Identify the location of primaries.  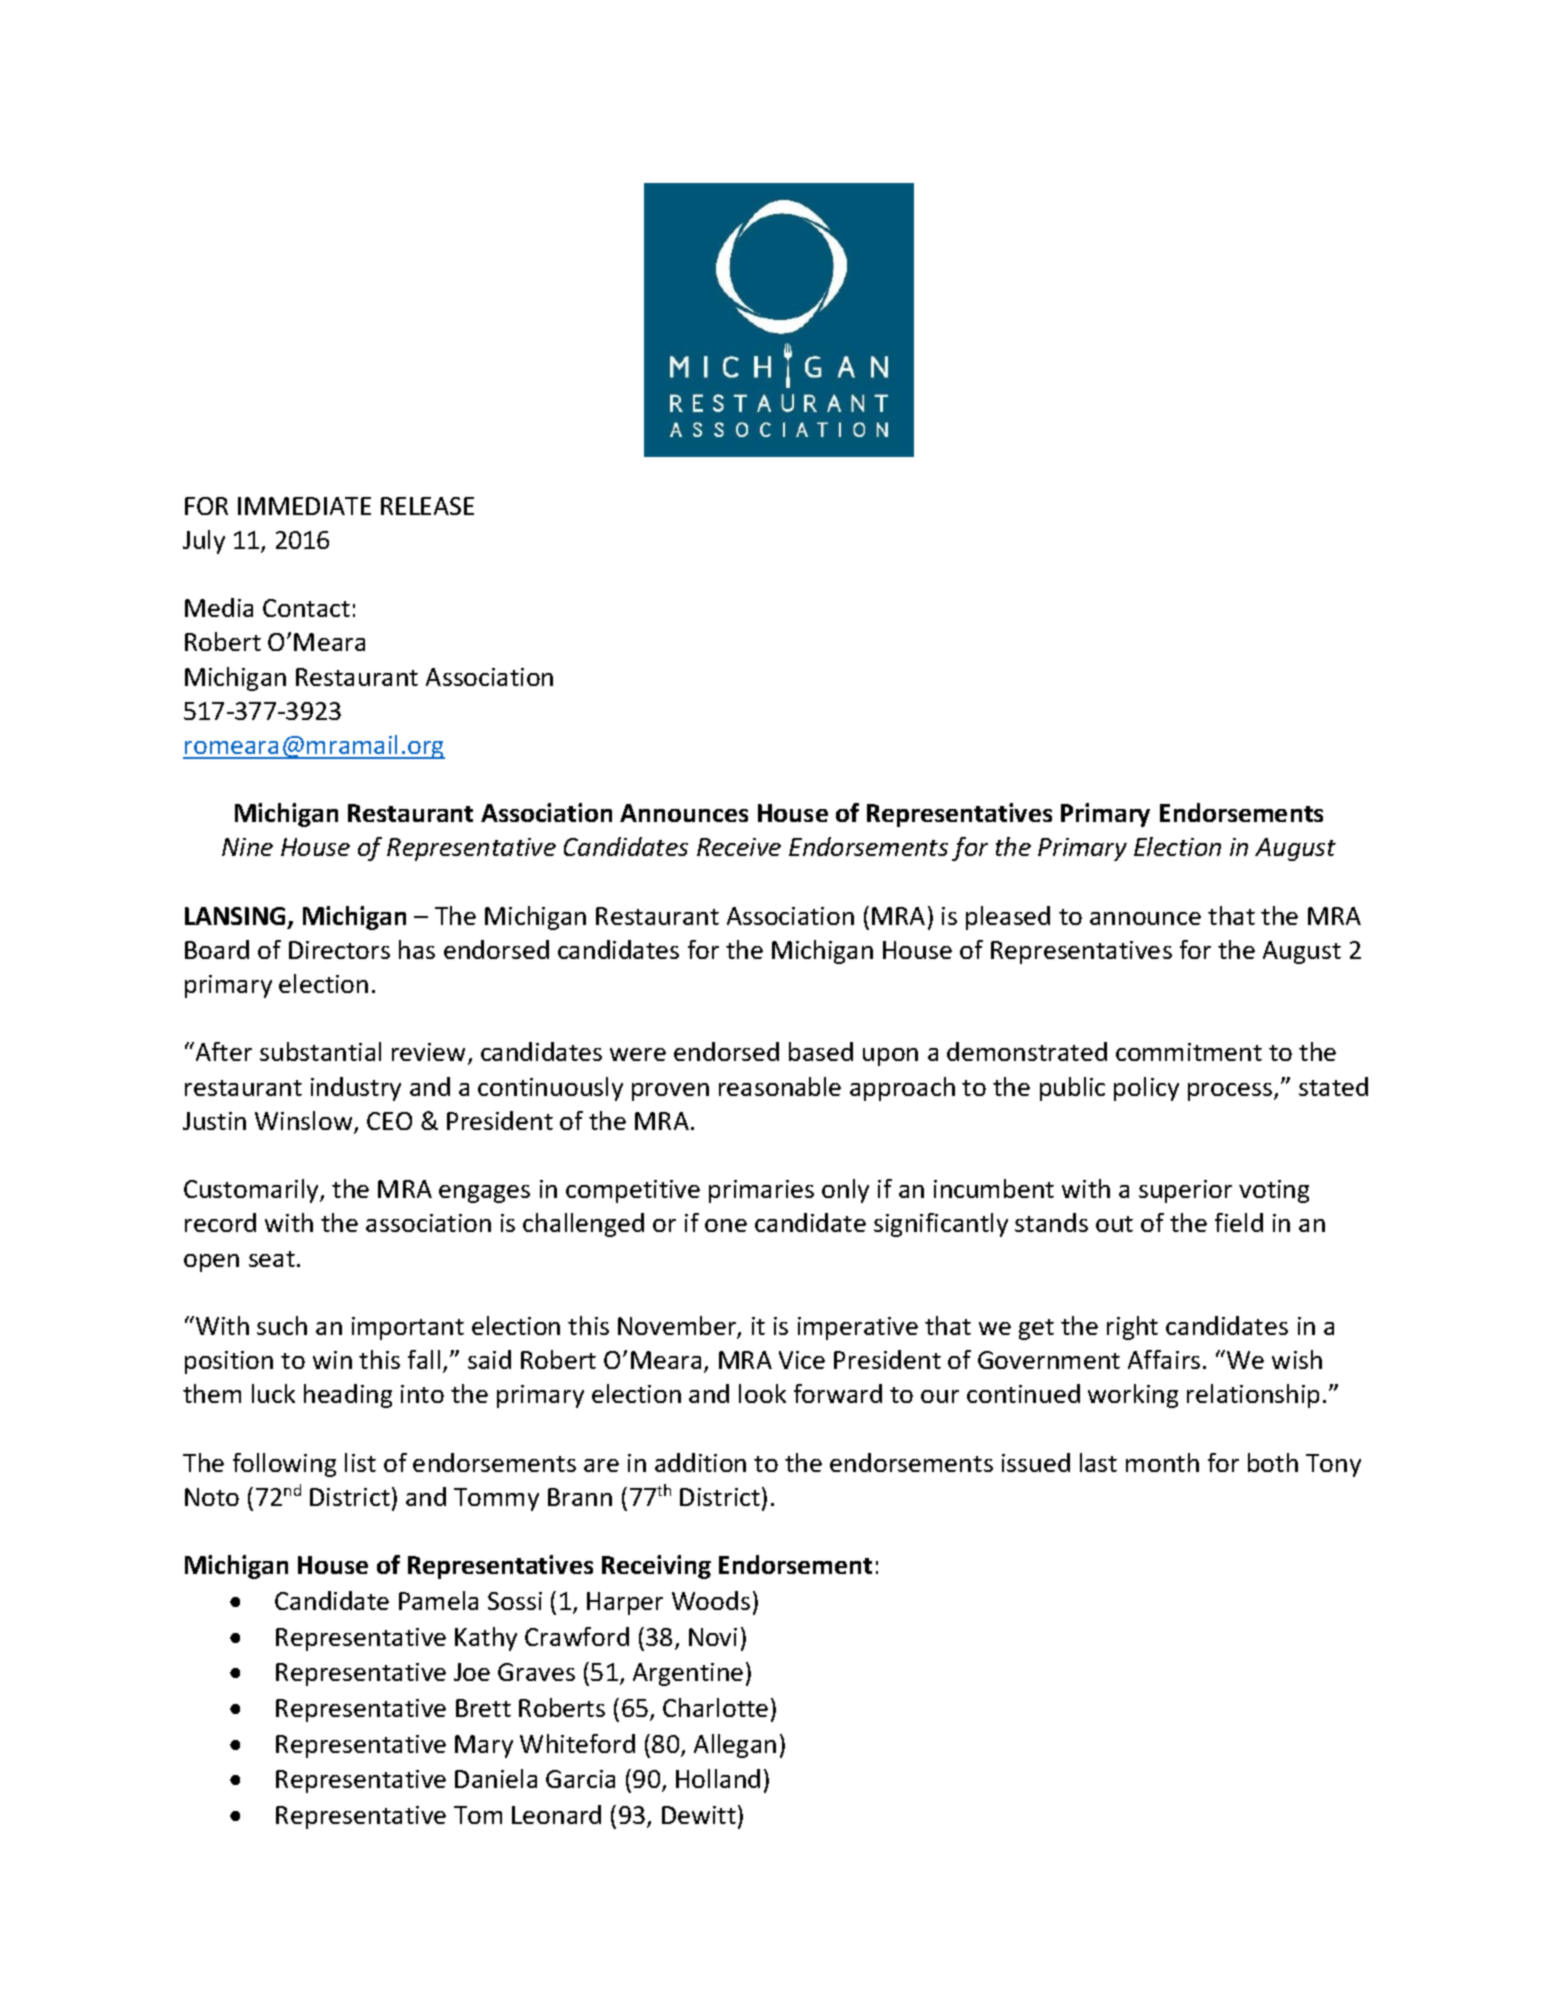
(761, 1191).
